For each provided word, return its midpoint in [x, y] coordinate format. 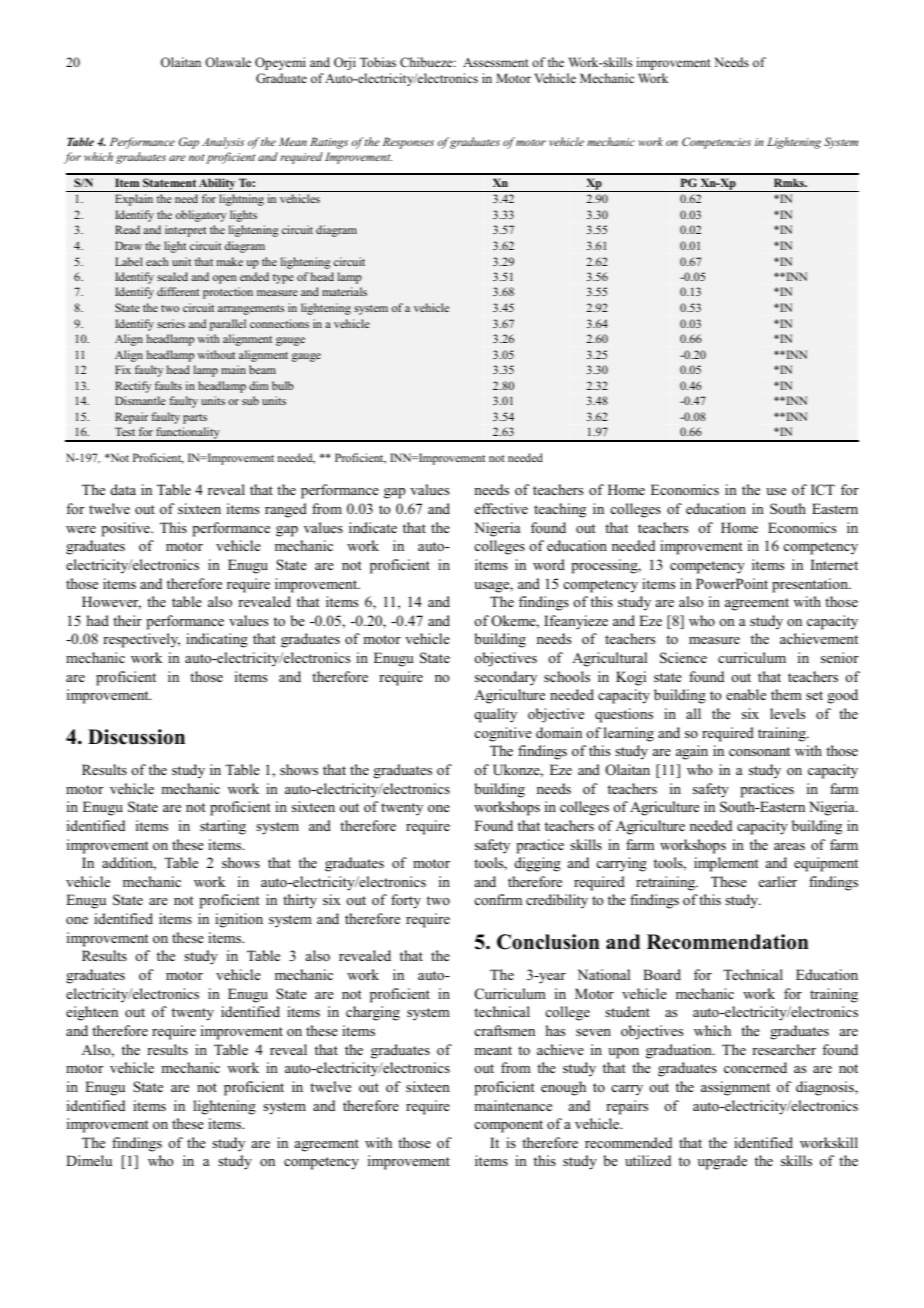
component [509, 1126]
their [127, 620]
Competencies [716, 143]
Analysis [223, 143]
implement [726, 864]
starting [223, 827]
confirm [498, 899]
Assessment [496, 62]
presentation [811, 585]
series [171, 323]
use [776, 491]
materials [344, 291]
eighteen [92, 1013]
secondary [506, 678]
